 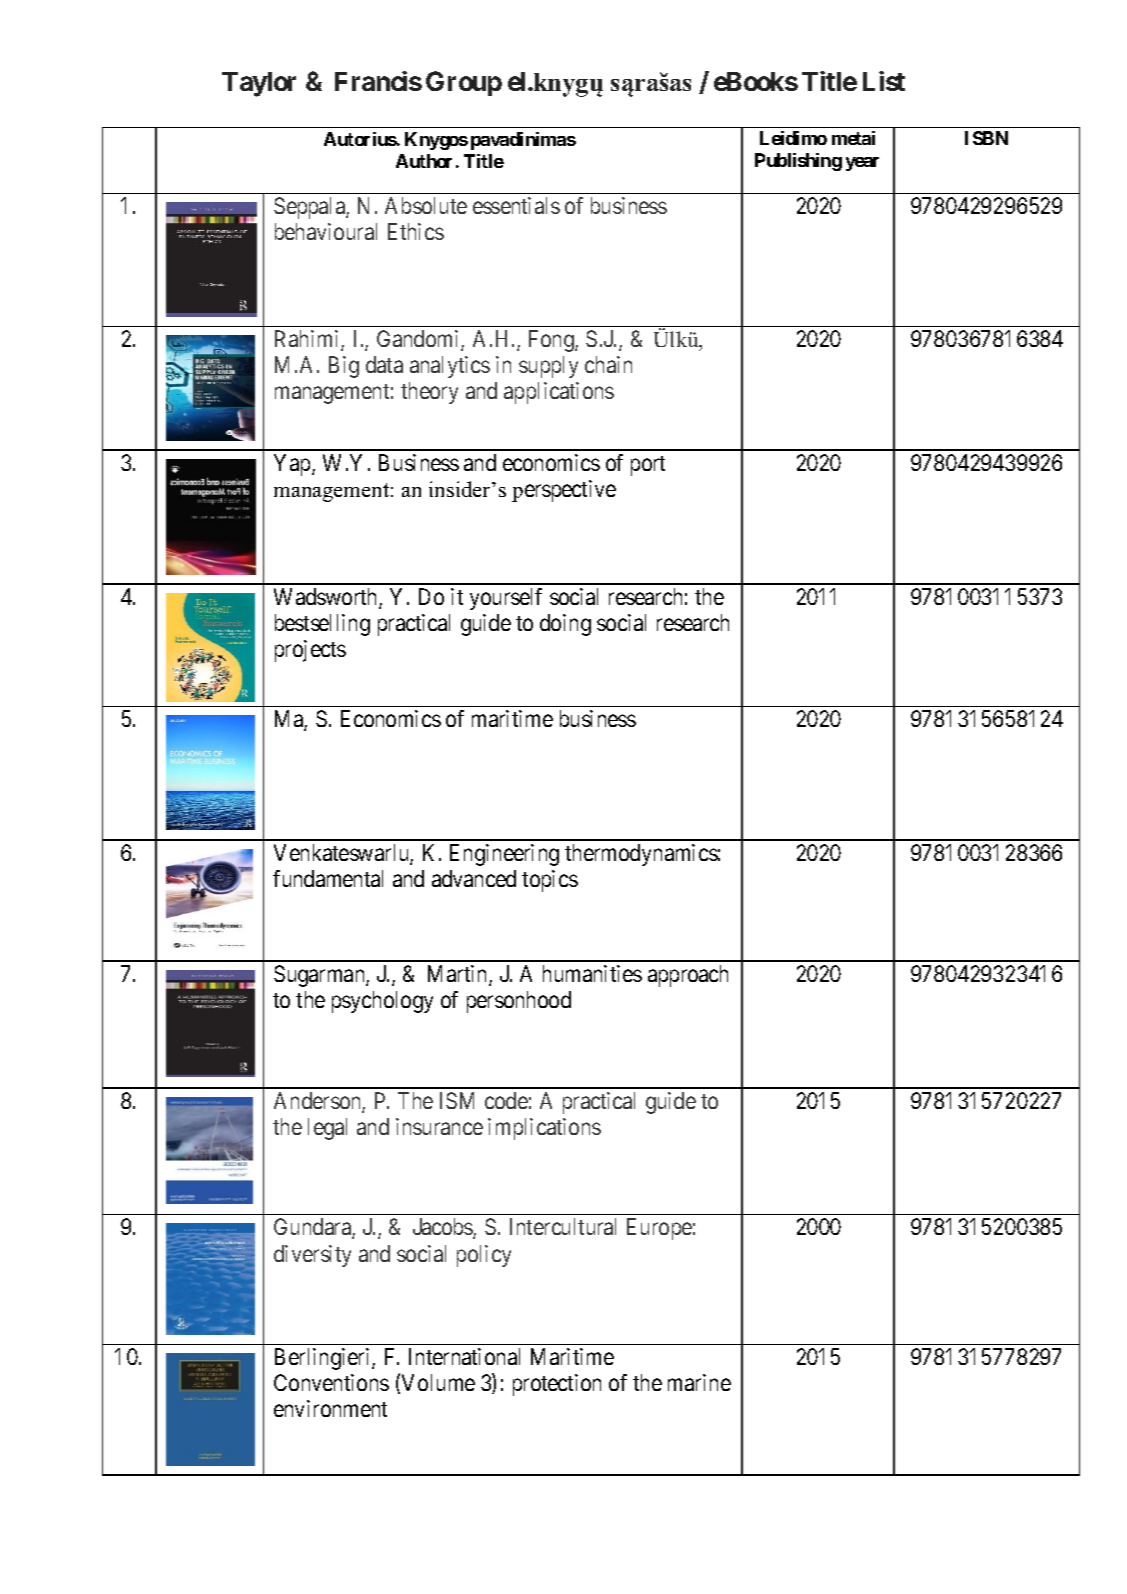 I want to click on protection, so click(x=557, y=1385).
